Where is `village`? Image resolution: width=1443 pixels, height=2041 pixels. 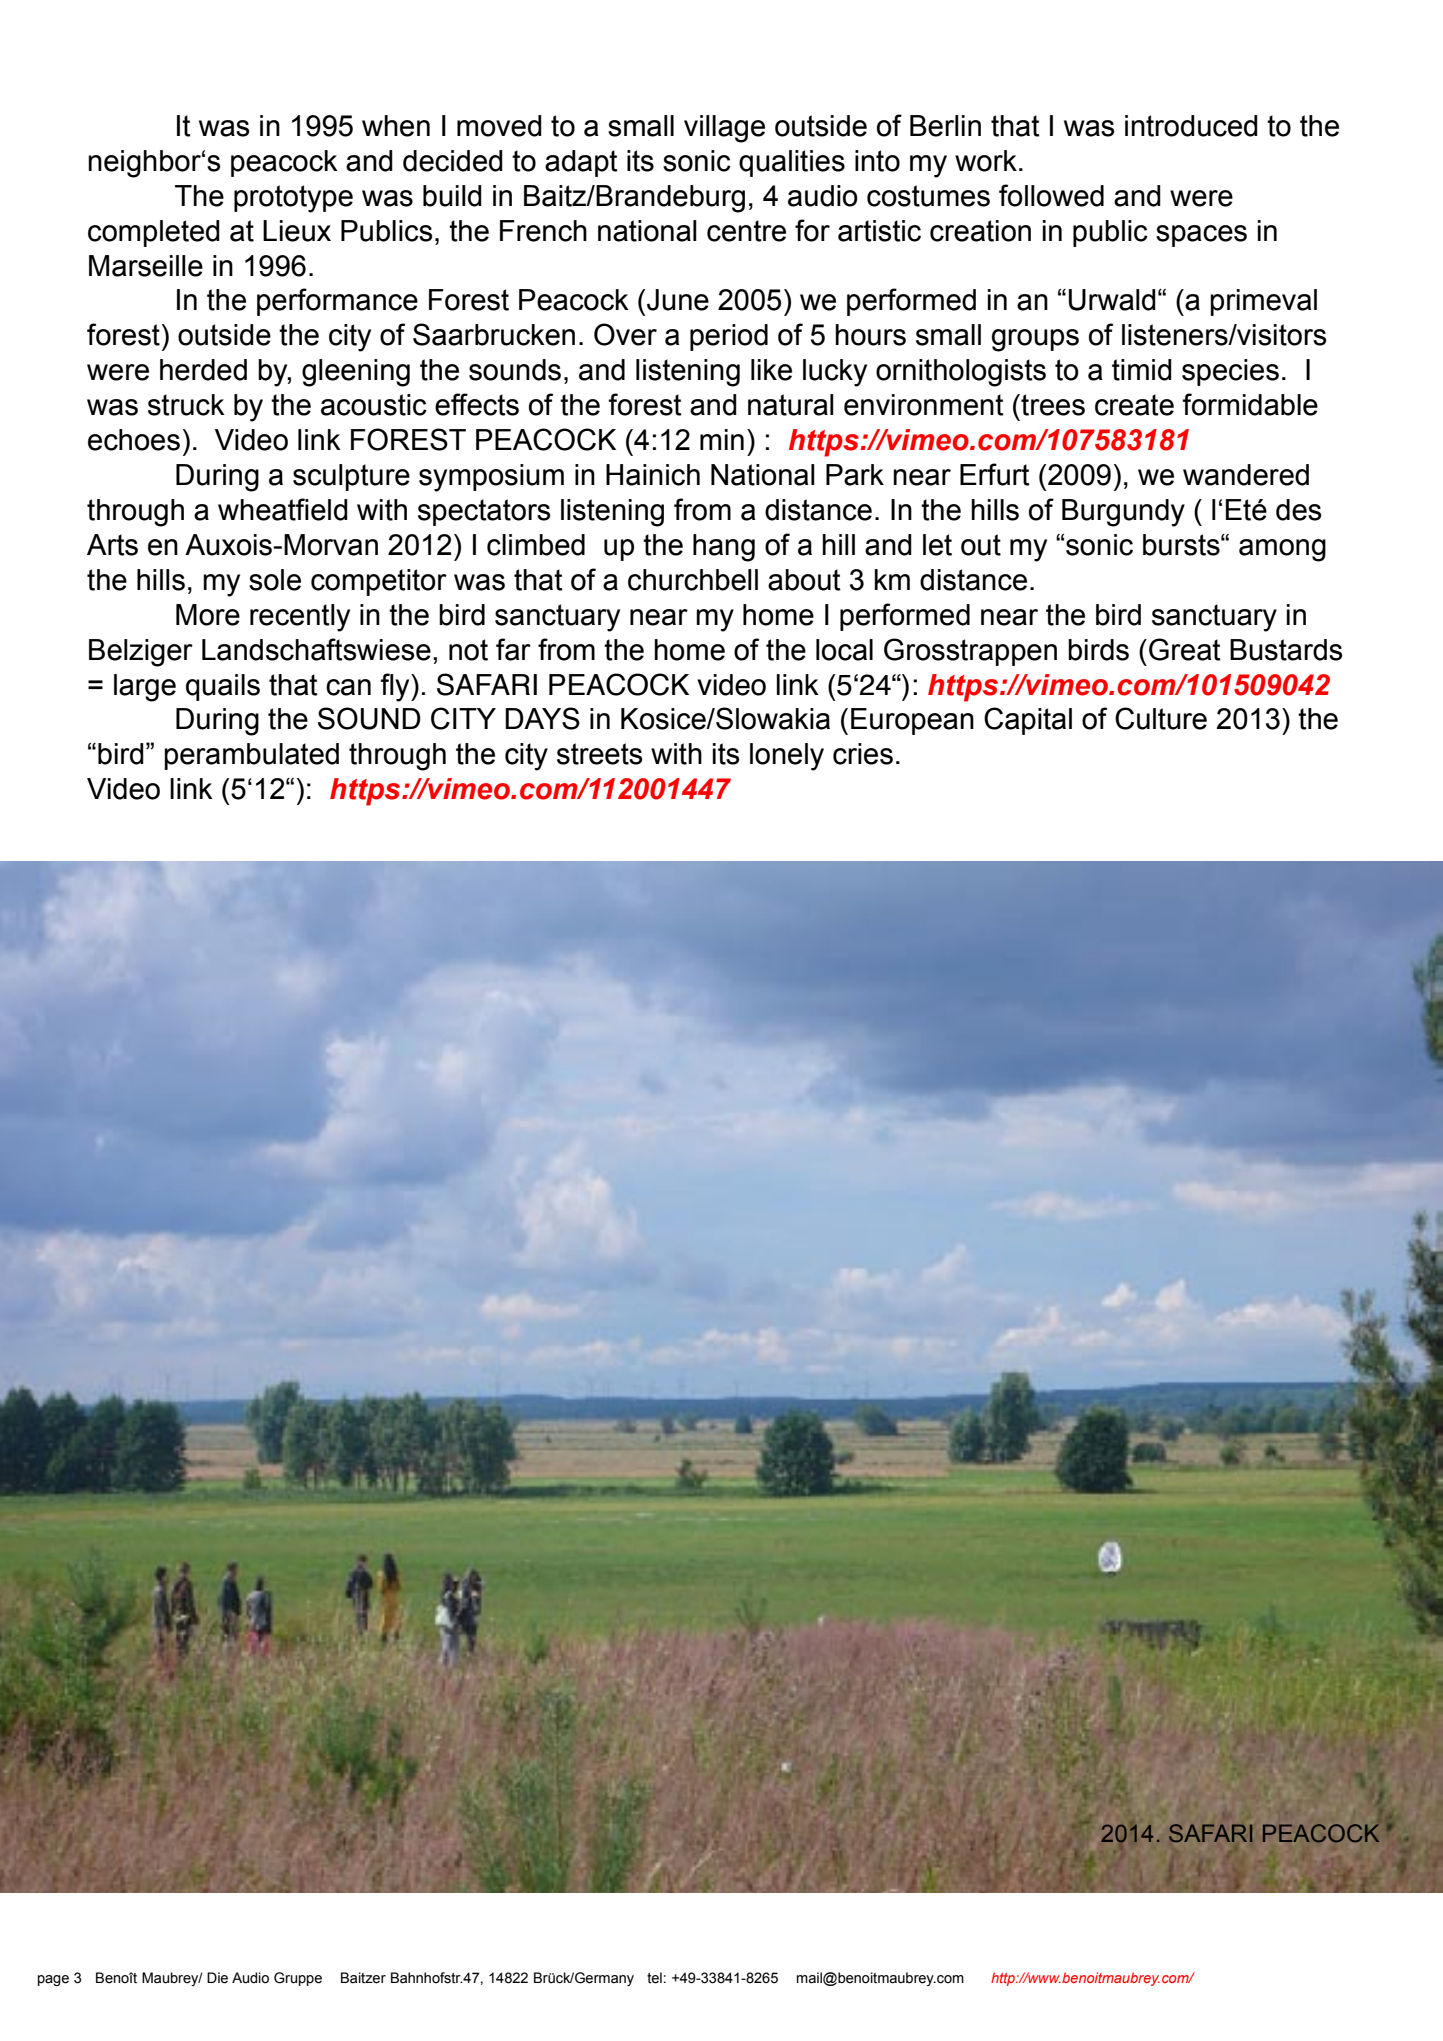
village is located at coordinates (724, 129).
